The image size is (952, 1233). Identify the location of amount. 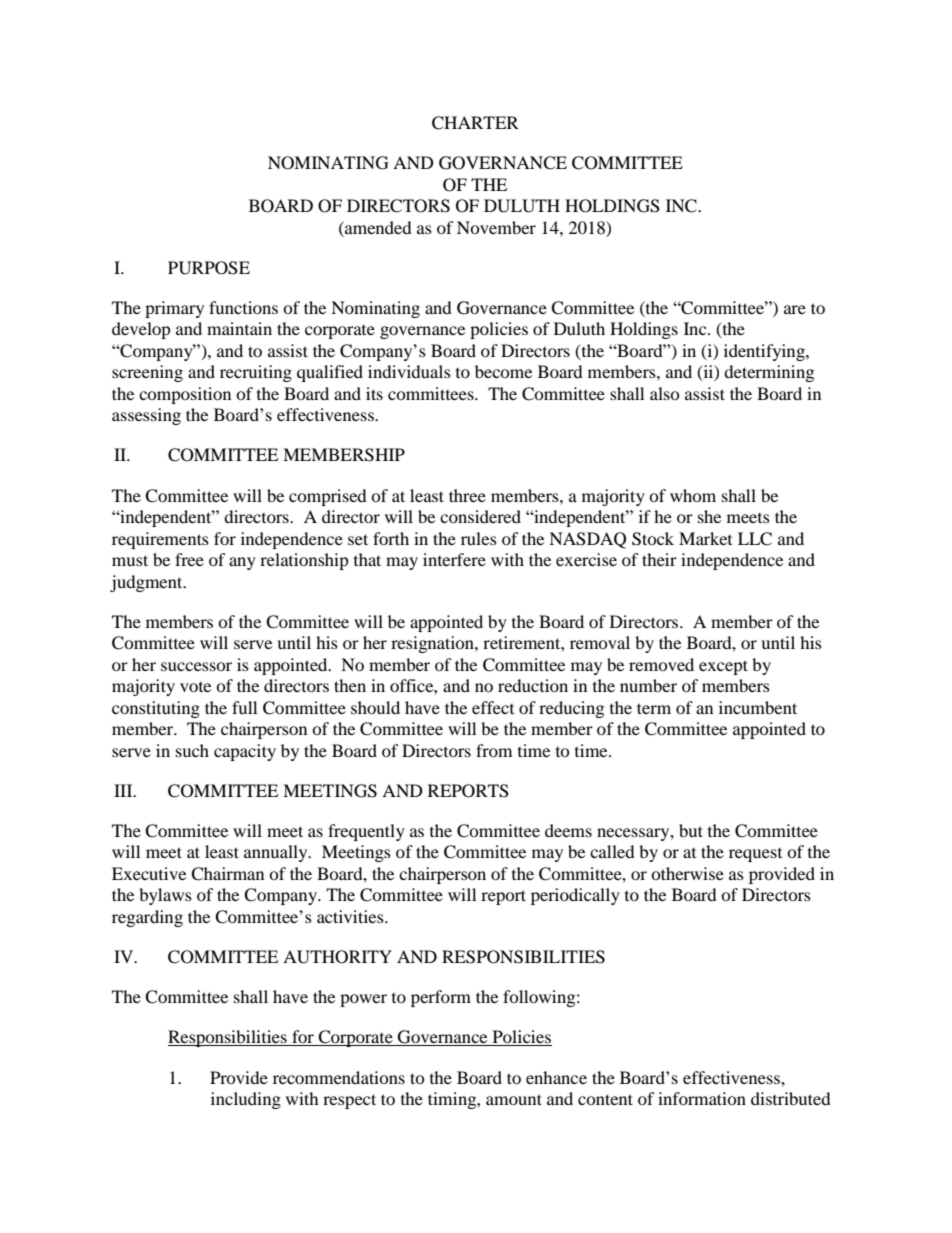
(514, 1099).
